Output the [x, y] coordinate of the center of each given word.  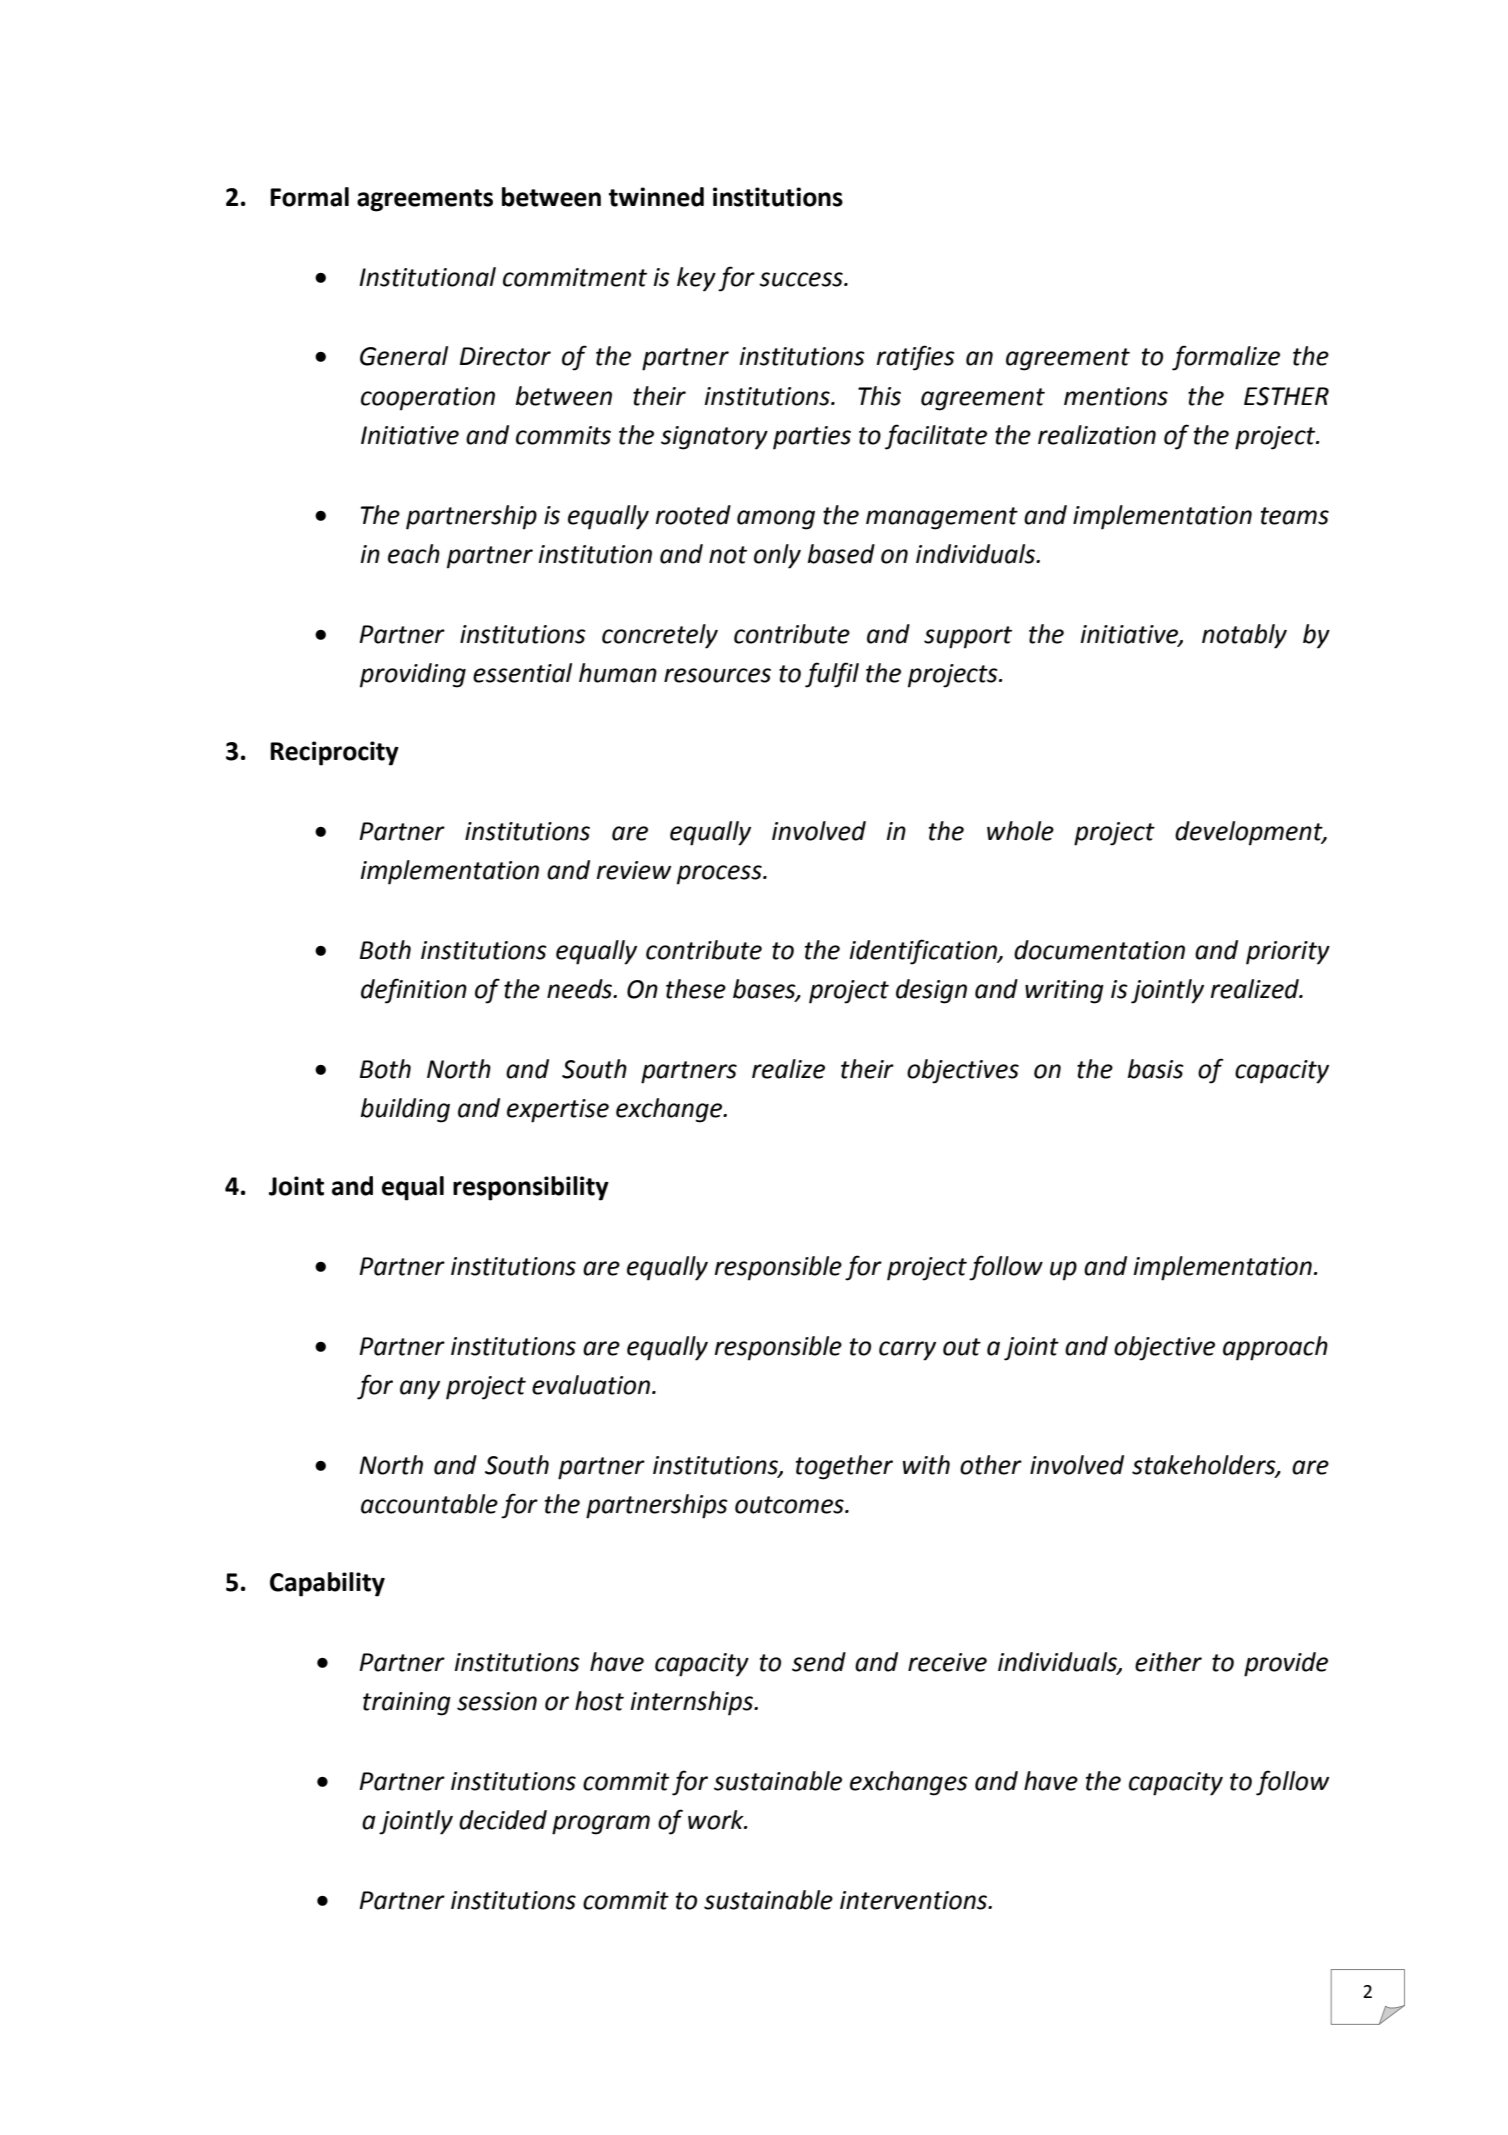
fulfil [832, 675]
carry [907, 1351]
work [717, 1820]
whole [1020, 831]
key [696, 279]
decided [503, 1820]
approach [1275, 1348]
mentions [1116, 396]
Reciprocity [334, 753]
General [404, 356]
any [420, 1390]
